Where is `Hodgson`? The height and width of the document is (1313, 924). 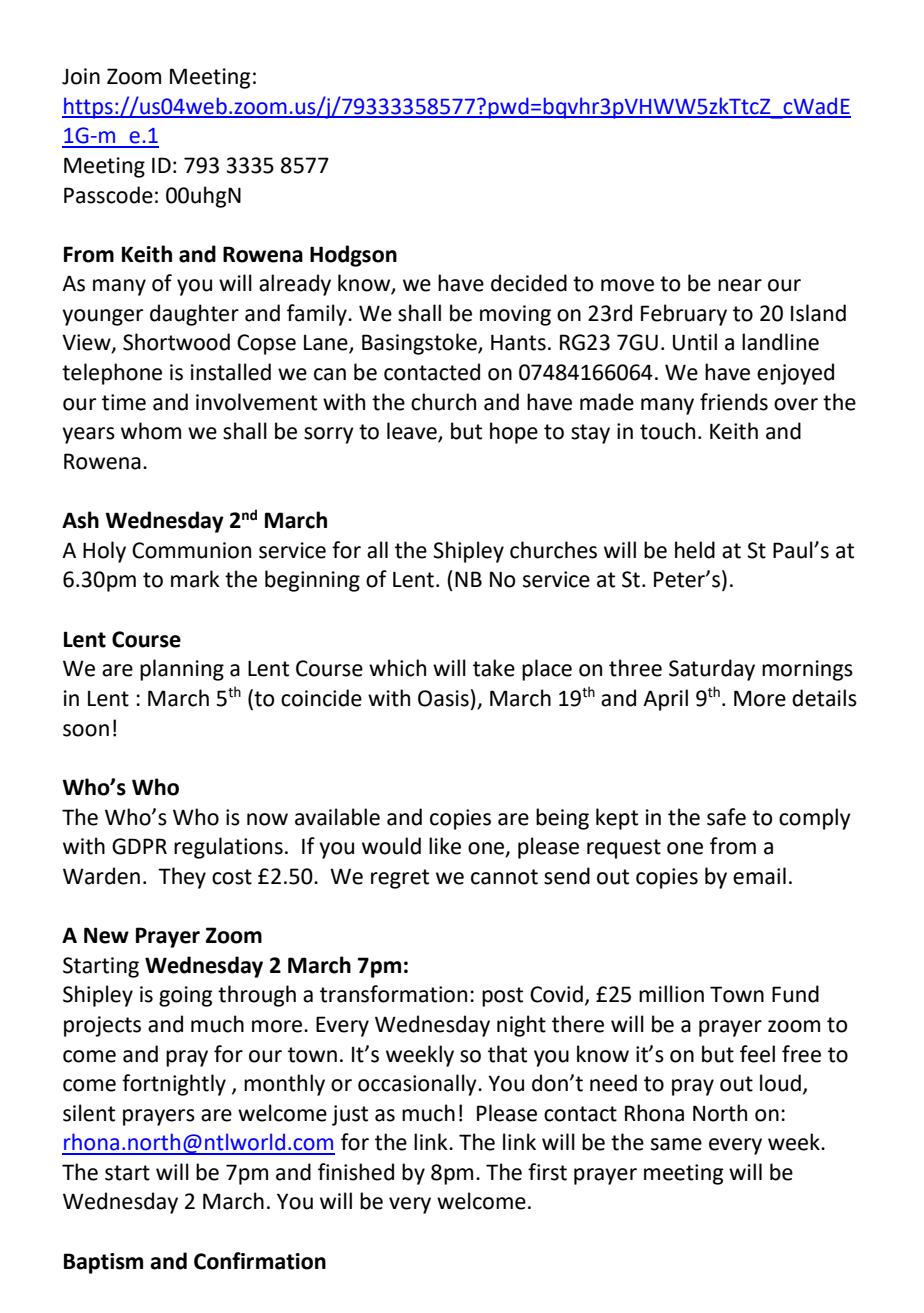
Hodgson is located at coordinates (353, 256).
